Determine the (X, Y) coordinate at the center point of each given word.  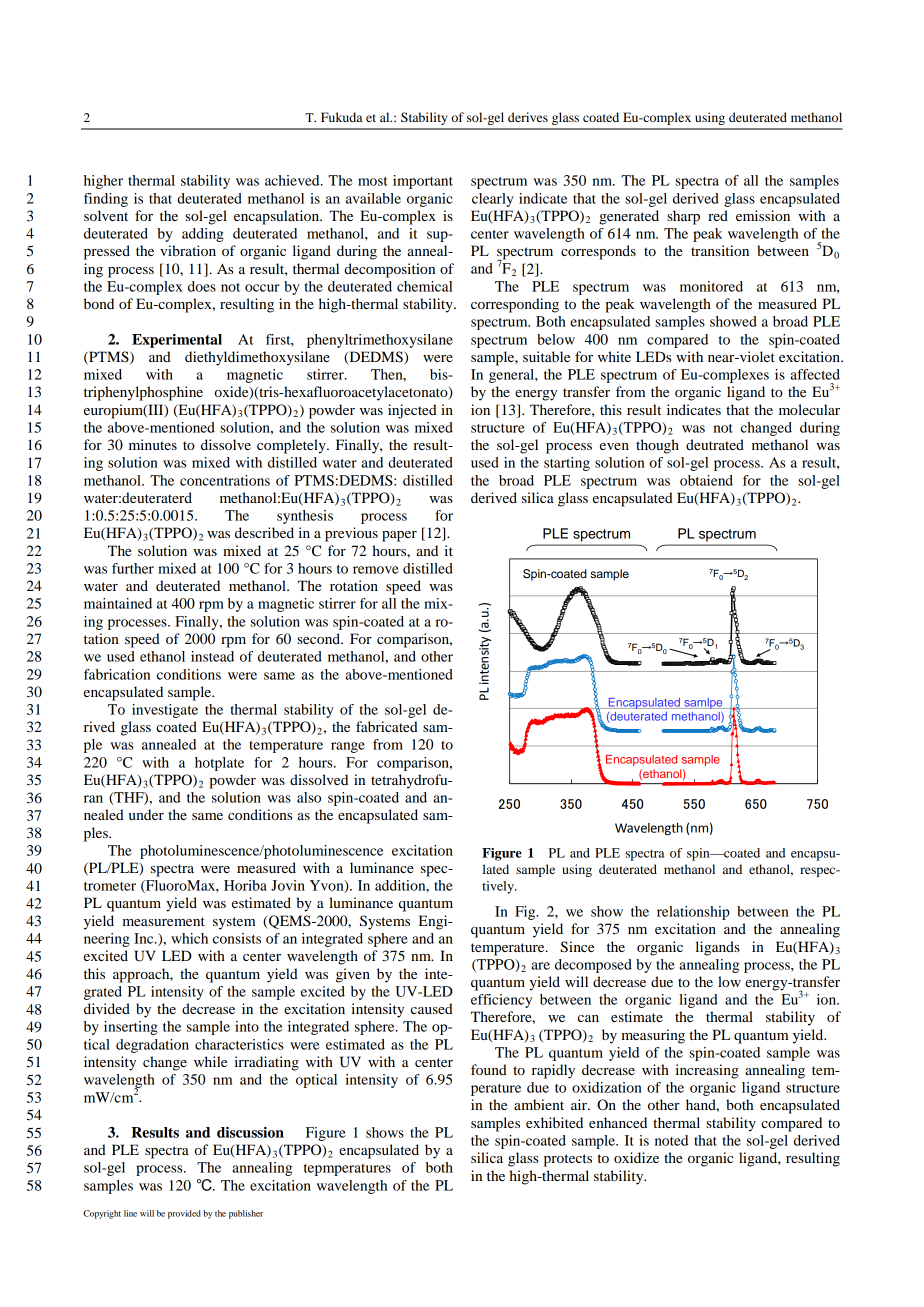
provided (184, 1214)
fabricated (387, 726)
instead (212, 656)
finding (106, 200)
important (423, 182)
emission (763, 215)
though (657, 446)
